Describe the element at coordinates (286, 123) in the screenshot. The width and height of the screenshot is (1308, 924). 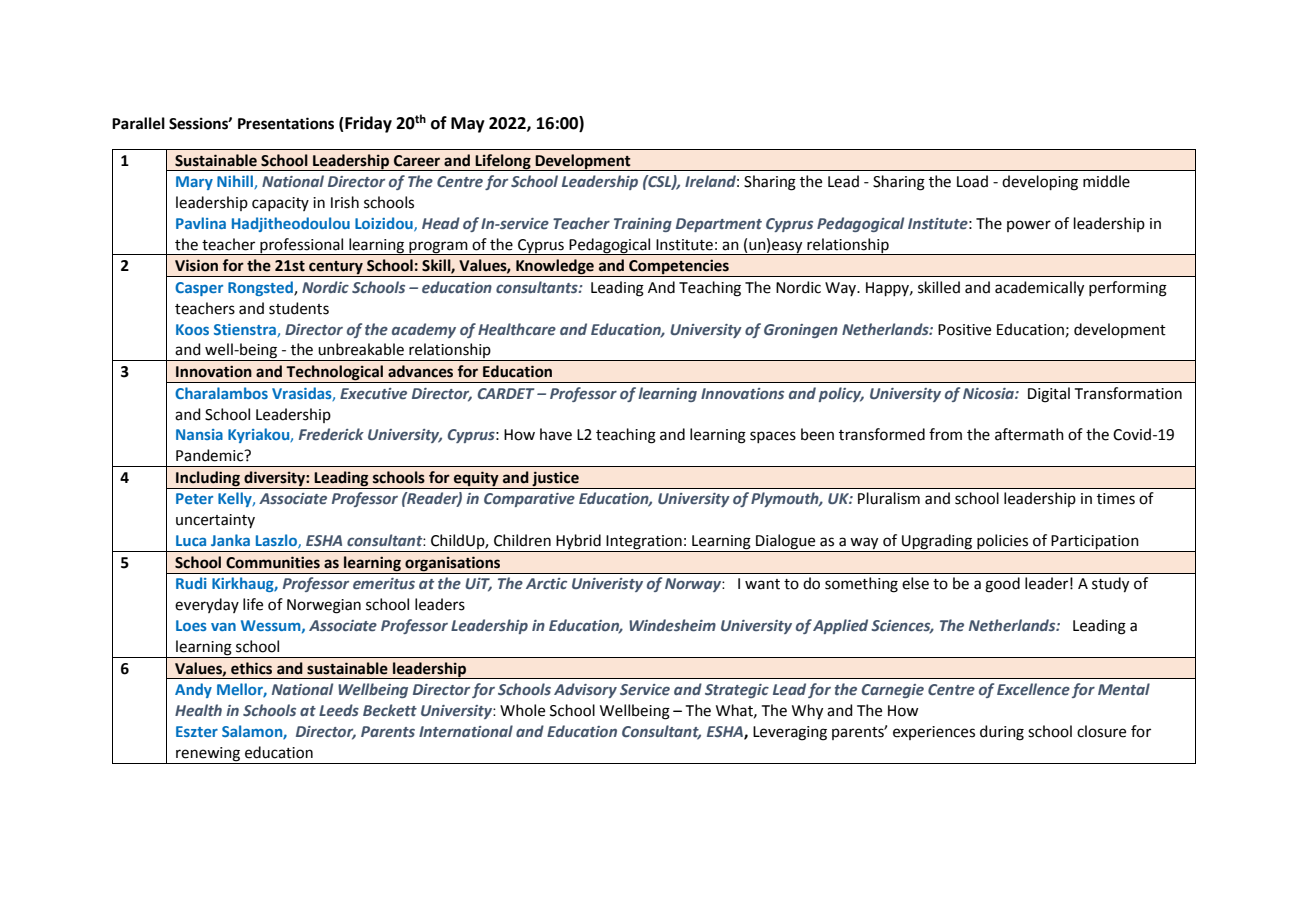
I see `Presentations` at that location.
